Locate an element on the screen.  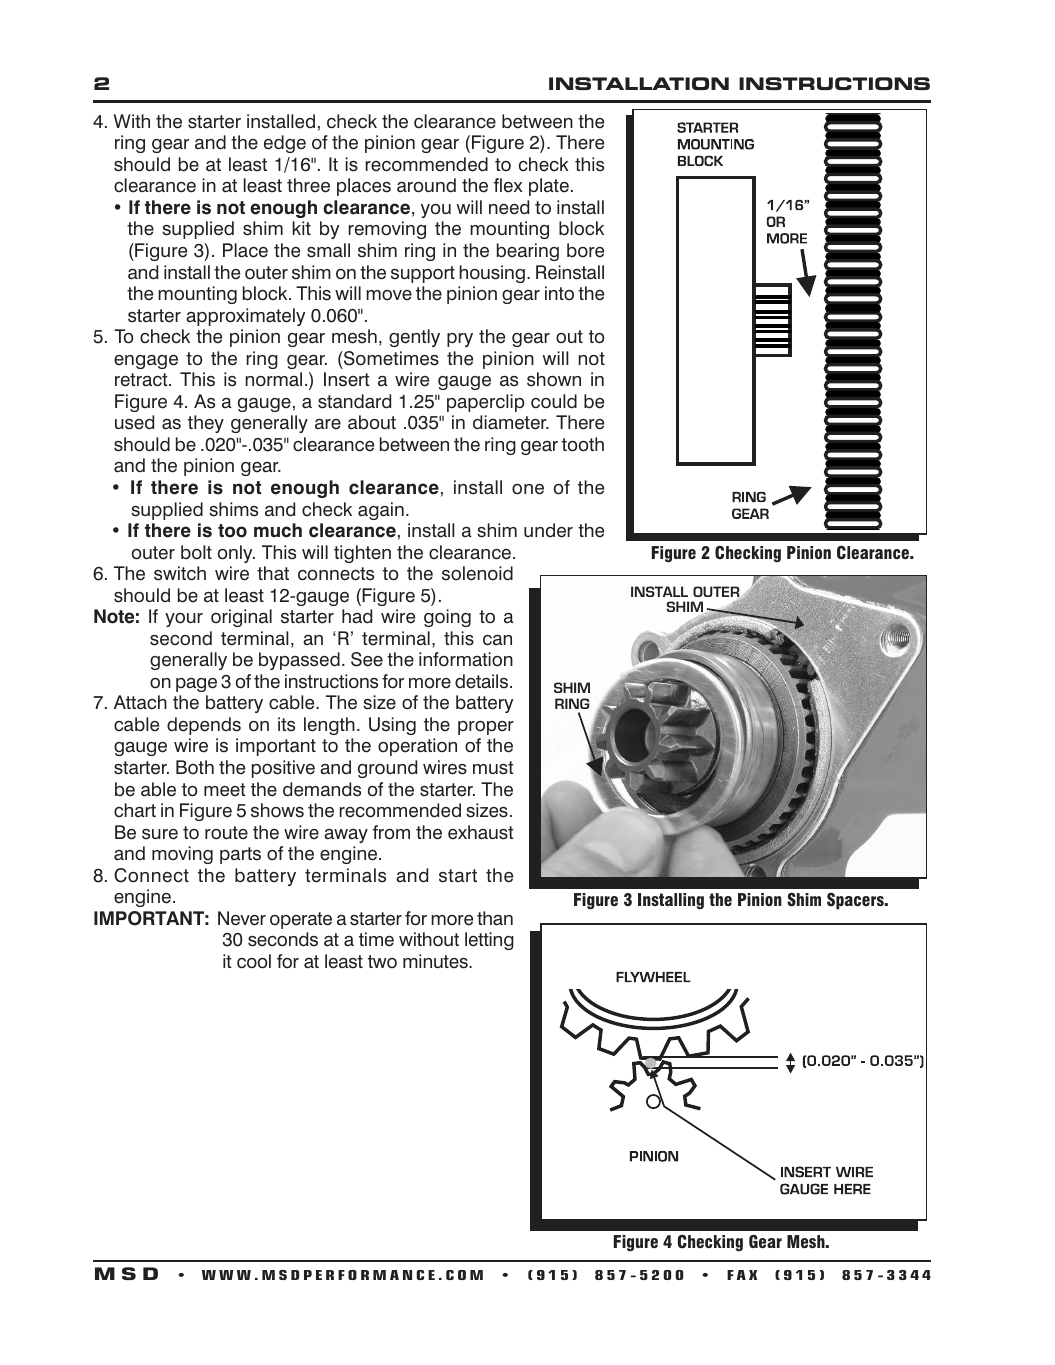
Spacers is located at coordinates (856, 901).
